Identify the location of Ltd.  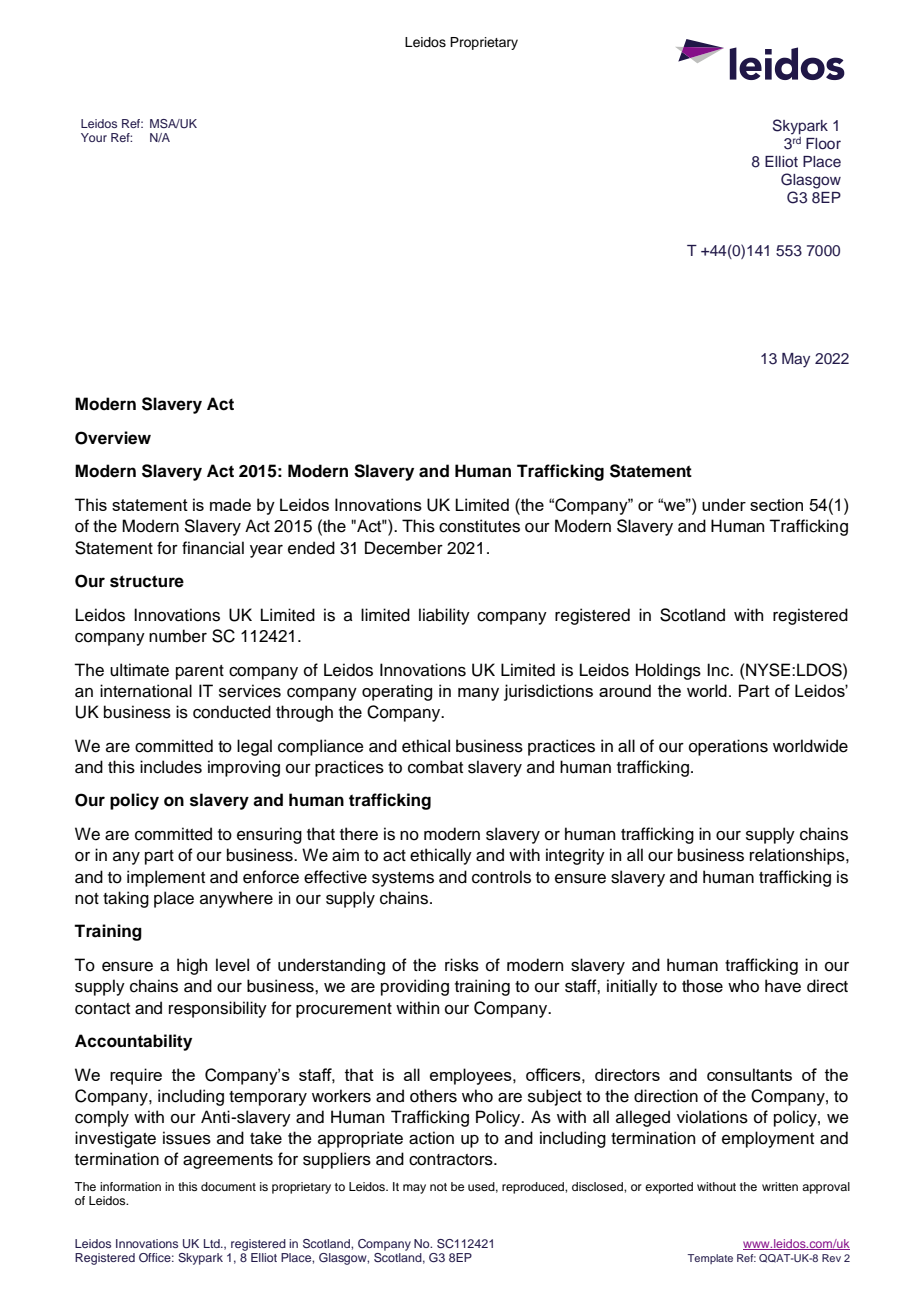
(213, 1243).
